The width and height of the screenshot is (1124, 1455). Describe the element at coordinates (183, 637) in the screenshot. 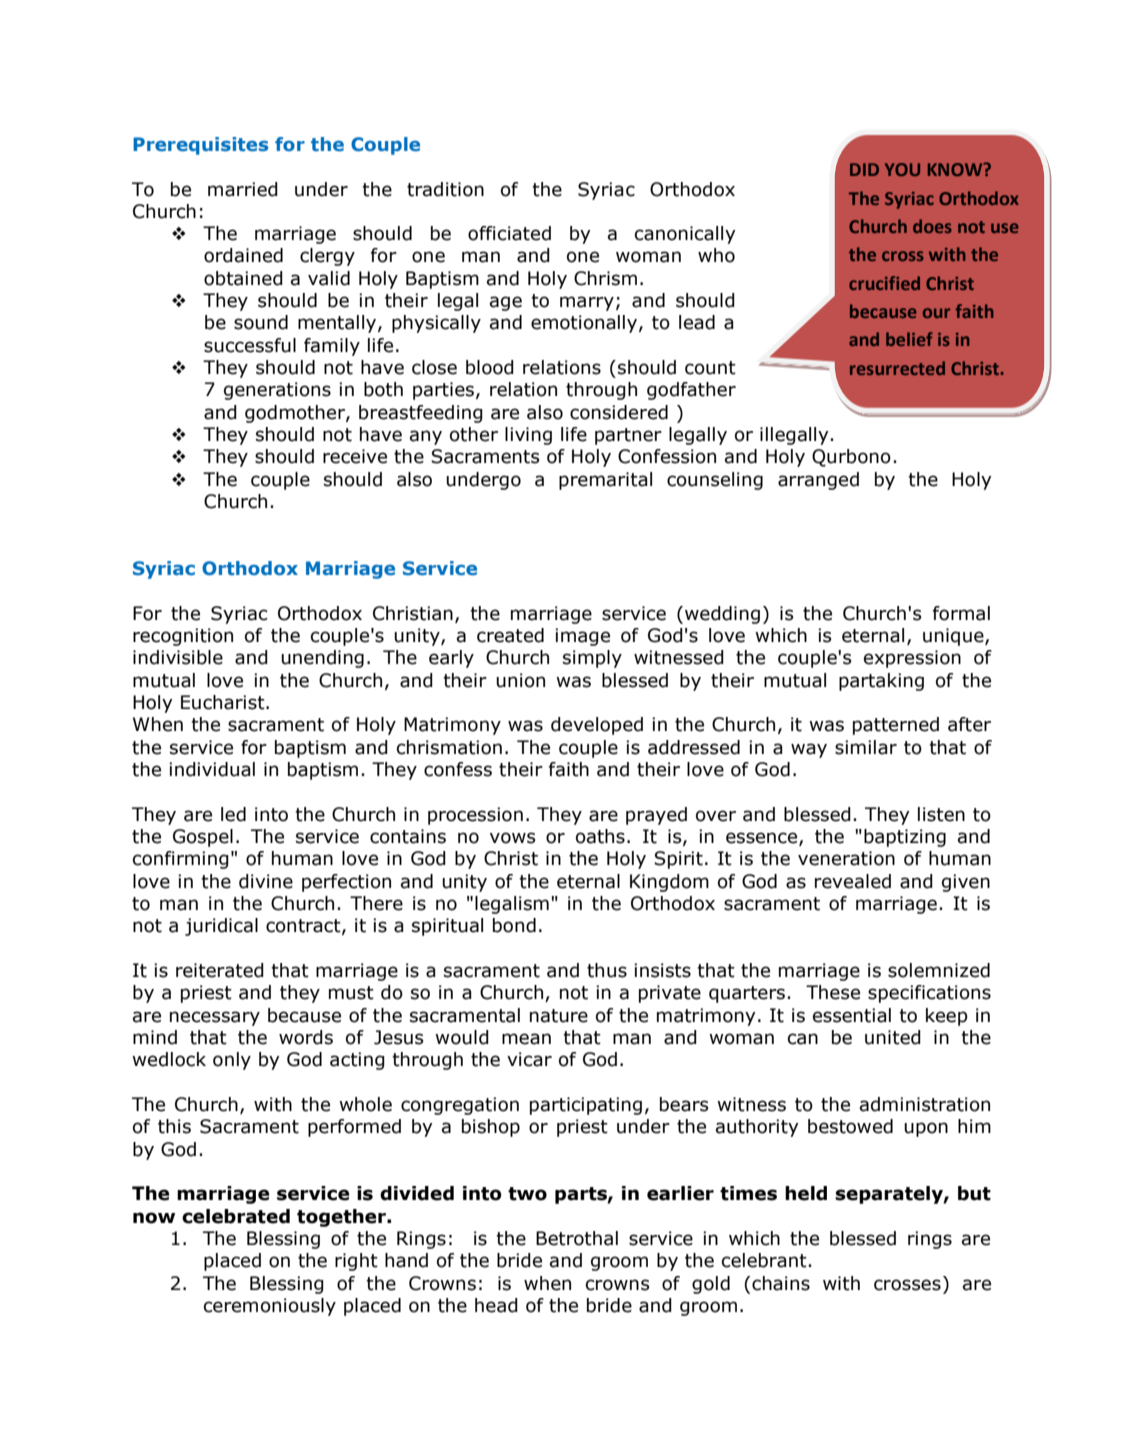

I see `recognition` at that location.
